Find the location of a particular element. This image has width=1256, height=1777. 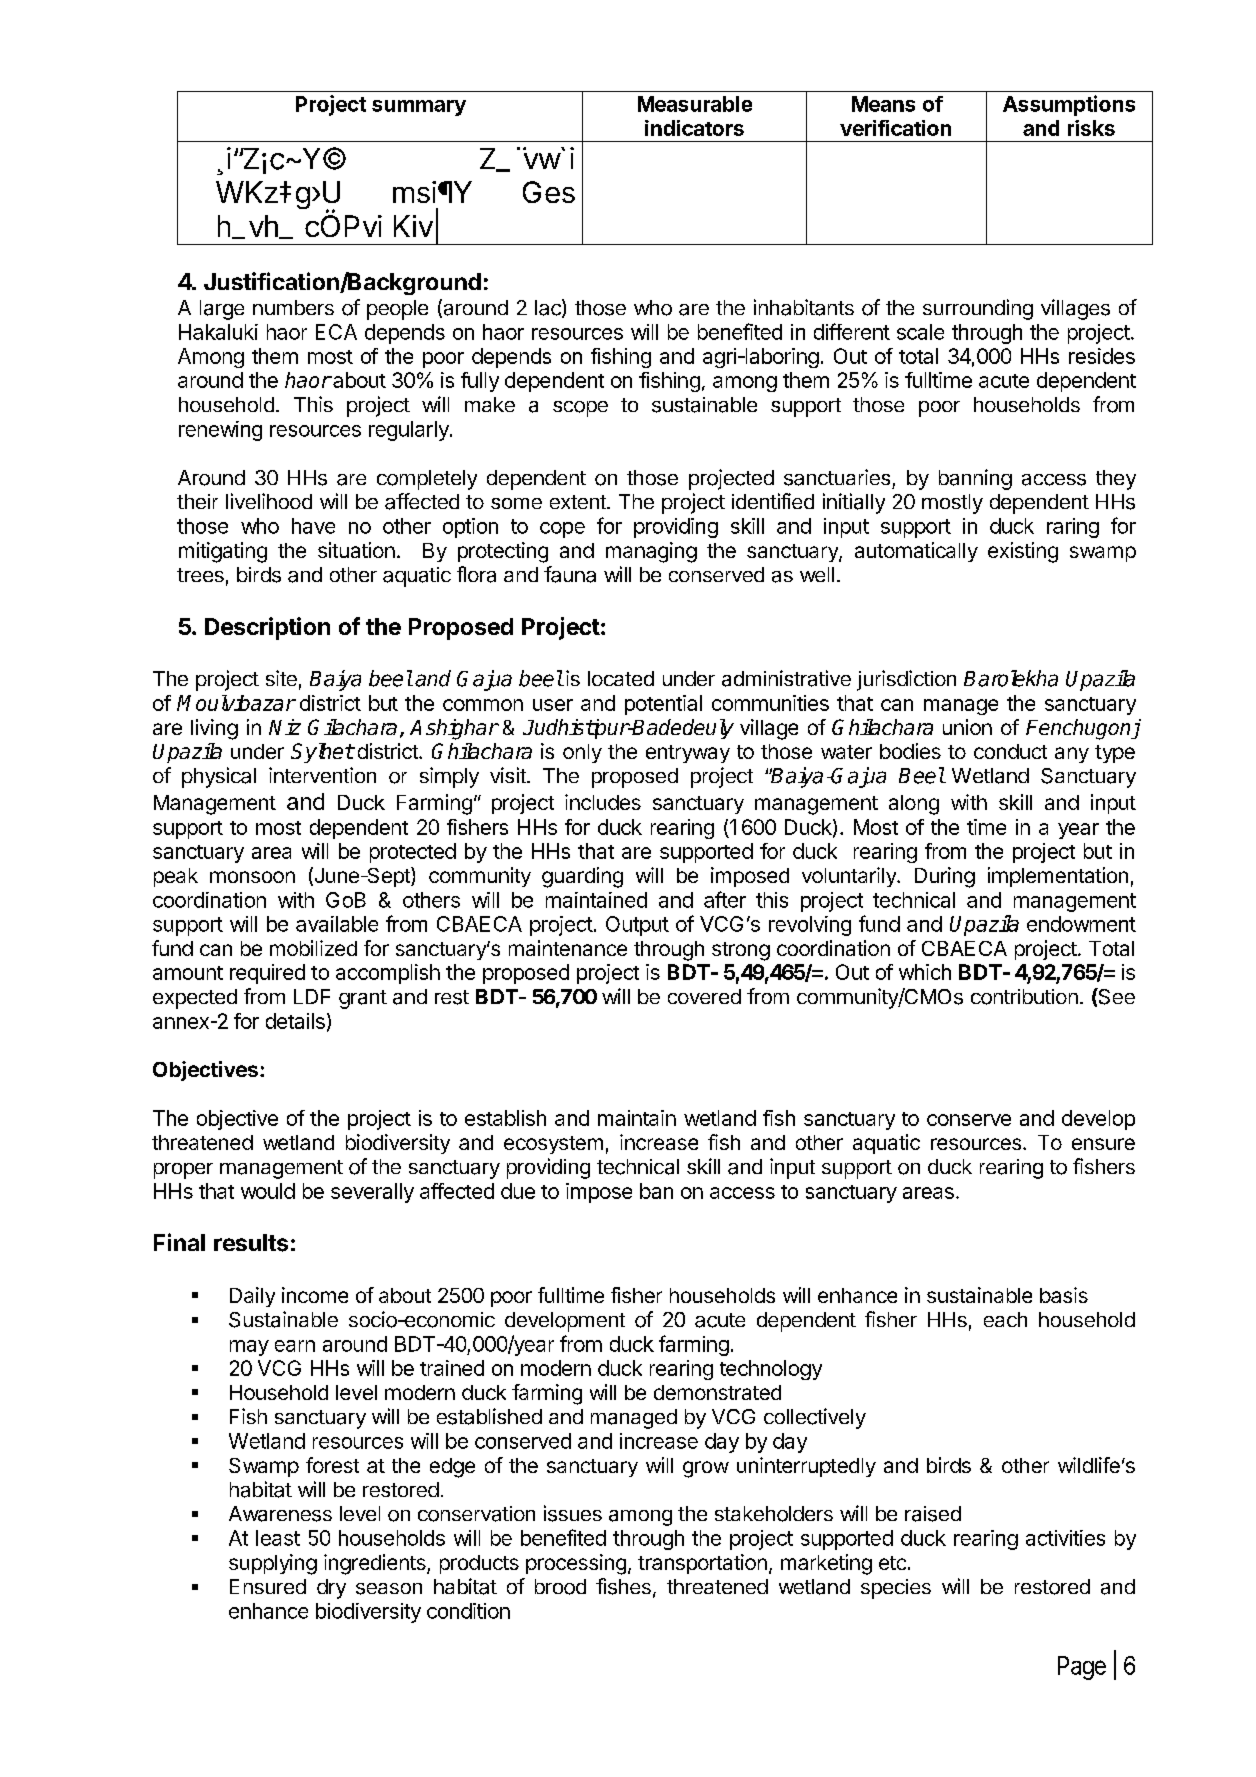

dry is located at coordinates (331, 1589).
